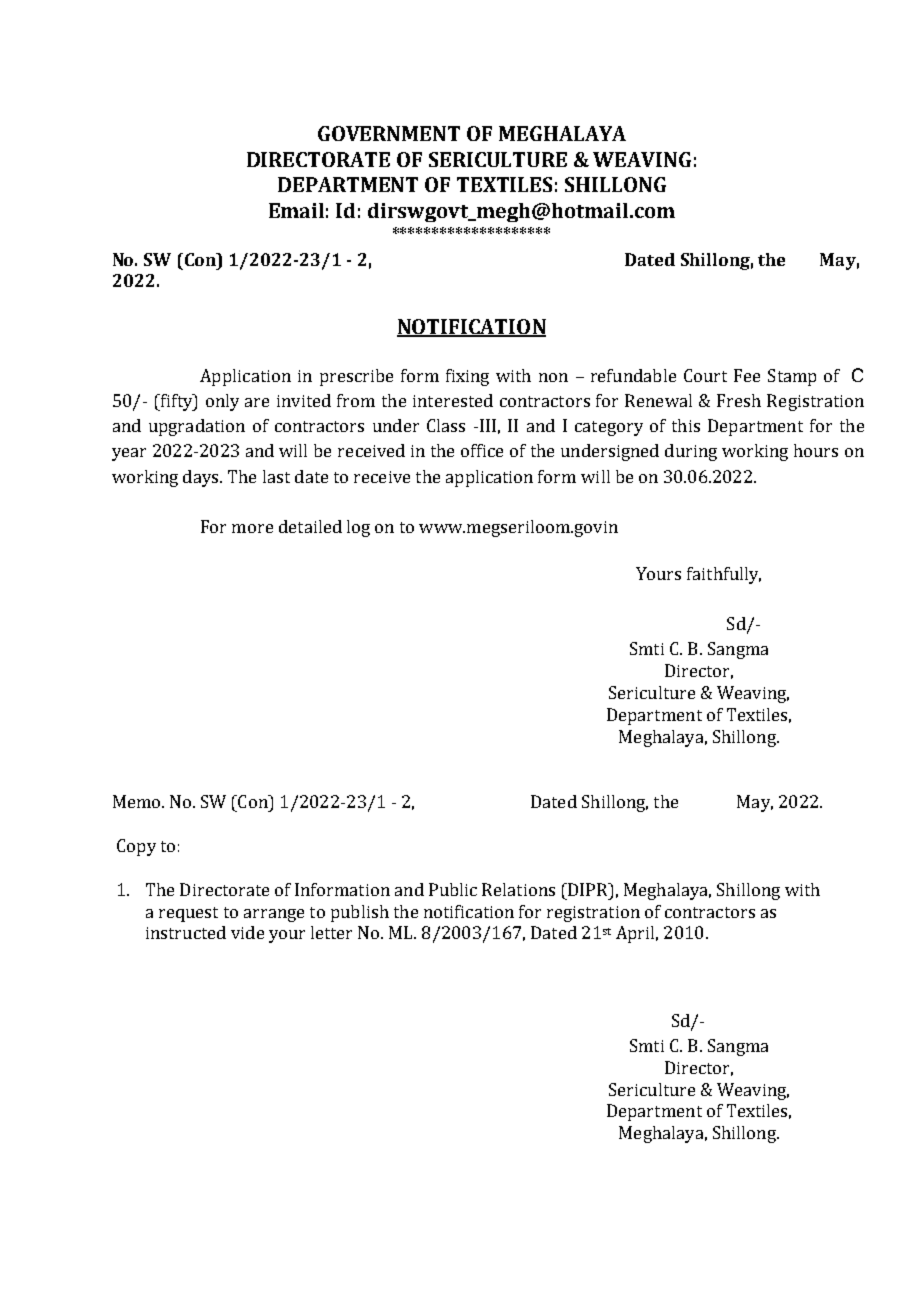 This screenshot has width=924, height=1308. I want to click on more, so click(252, 528).
